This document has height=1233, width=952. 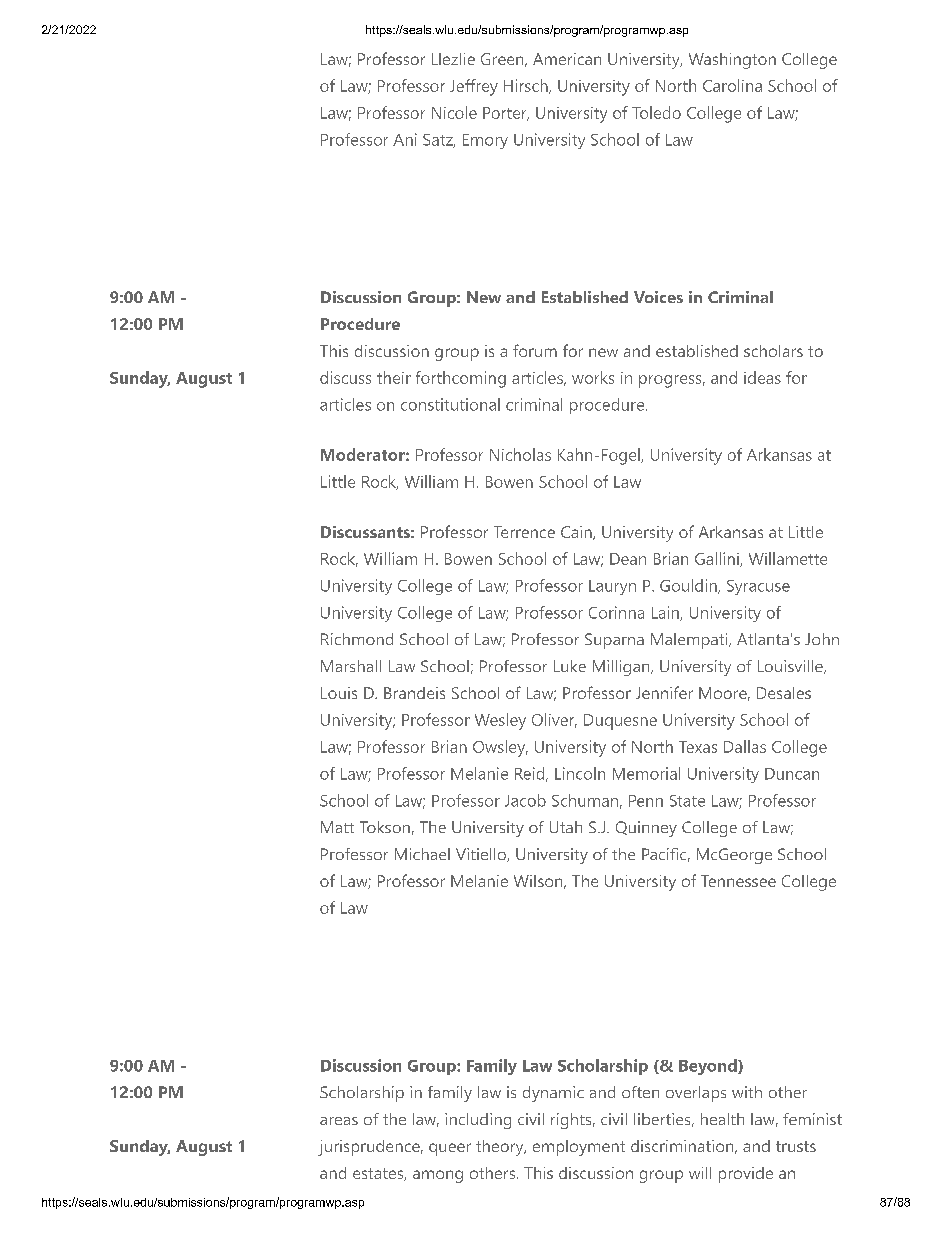 I want to click on American, so click(x=567, y=59).
